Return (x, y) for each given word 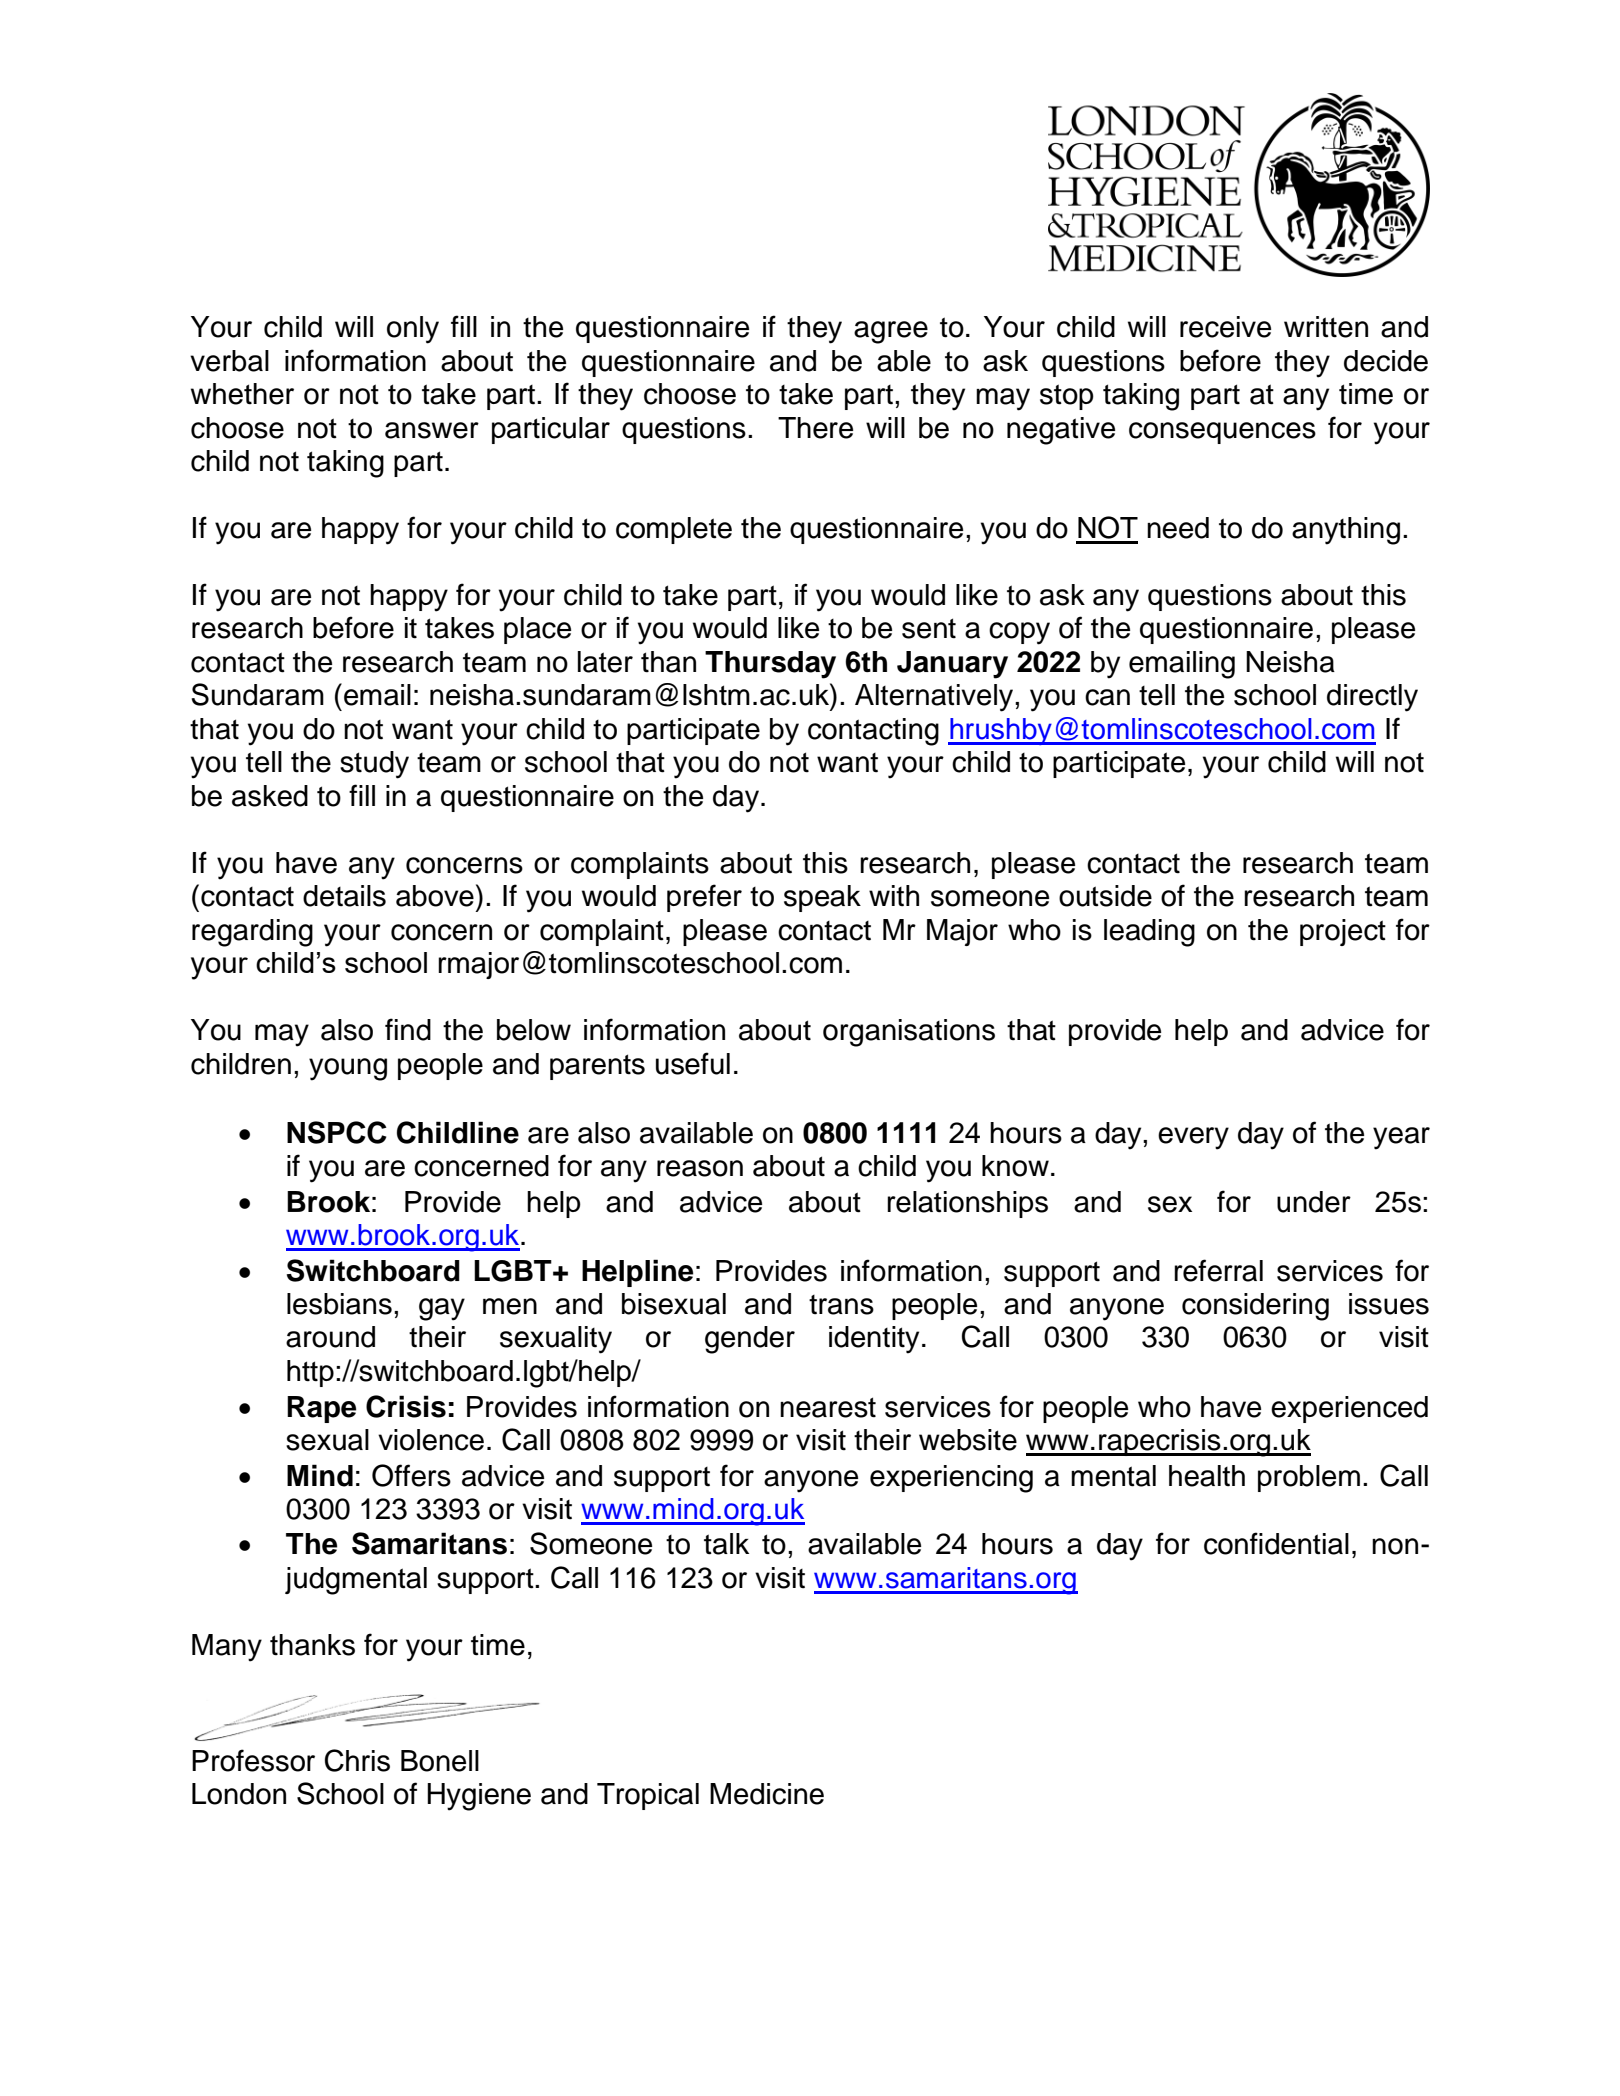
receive (1225, 327)
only (413, 330)
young (348, 1069)
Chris (357, 1760)
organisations (909, 1033)
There (815, 428)
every (1193, 1138)
